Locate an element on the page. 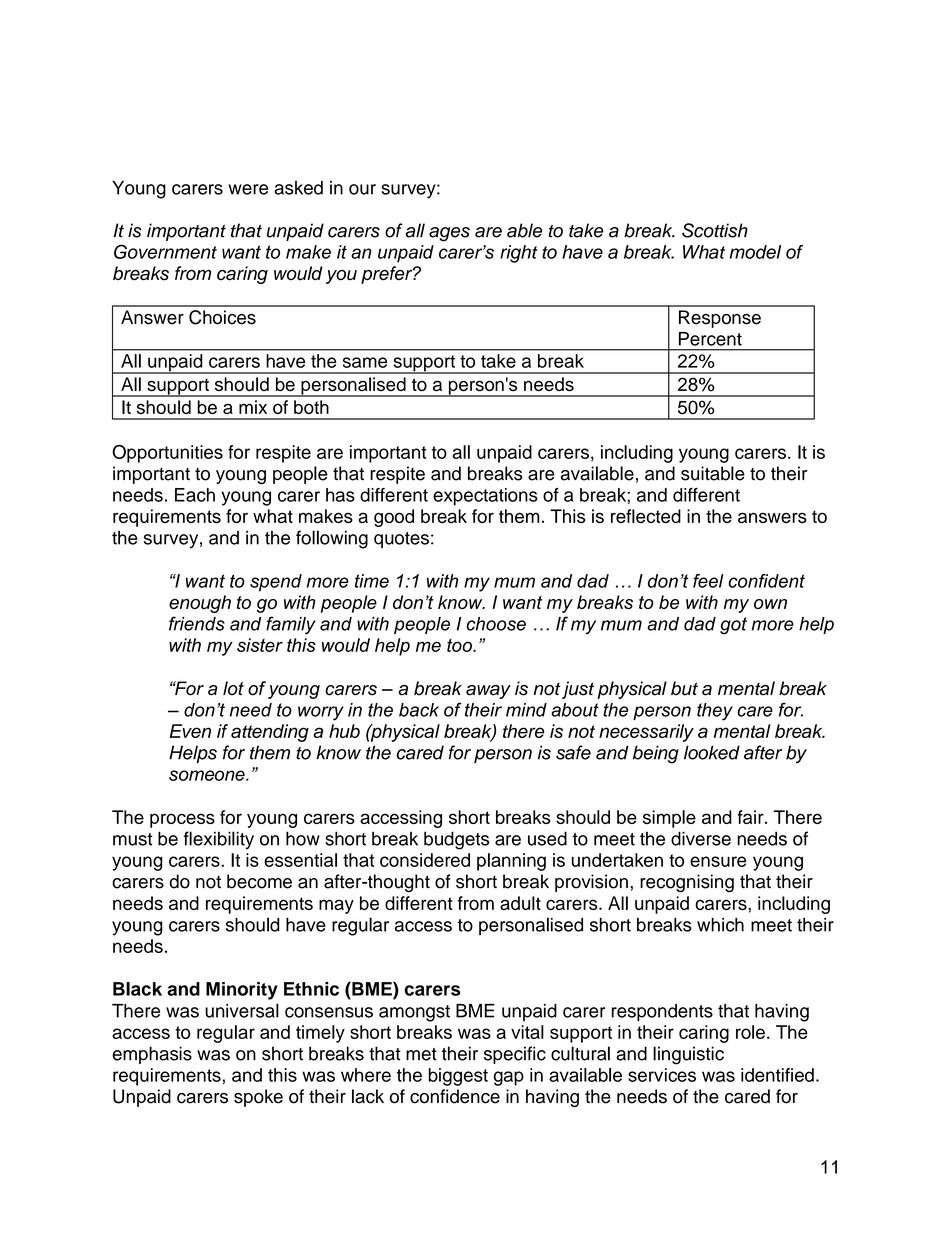  ages is located at coordinates (449, 234).
